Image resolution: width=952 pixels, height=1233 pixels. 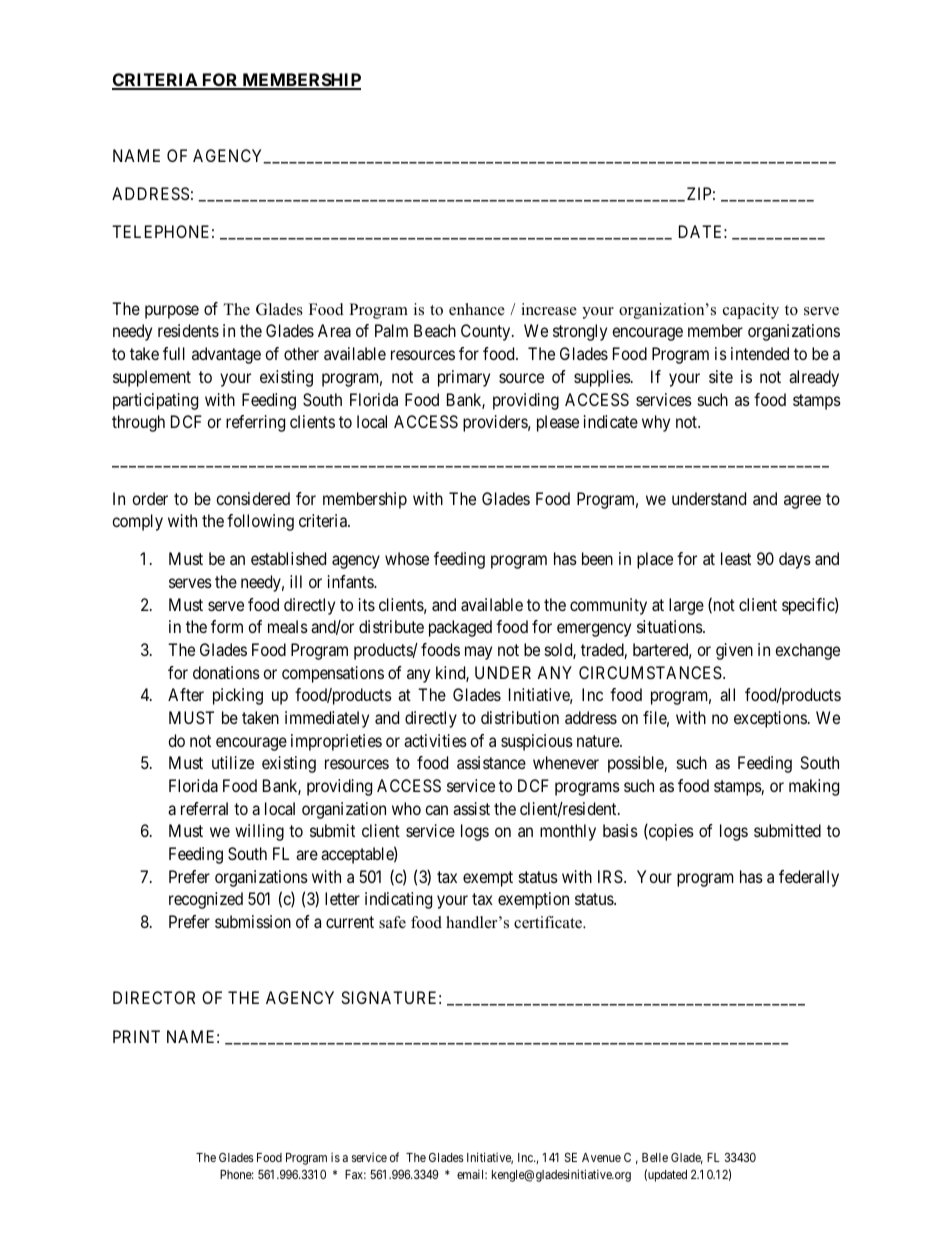 I want to click on exceptions, so click(x=770, y=719).
